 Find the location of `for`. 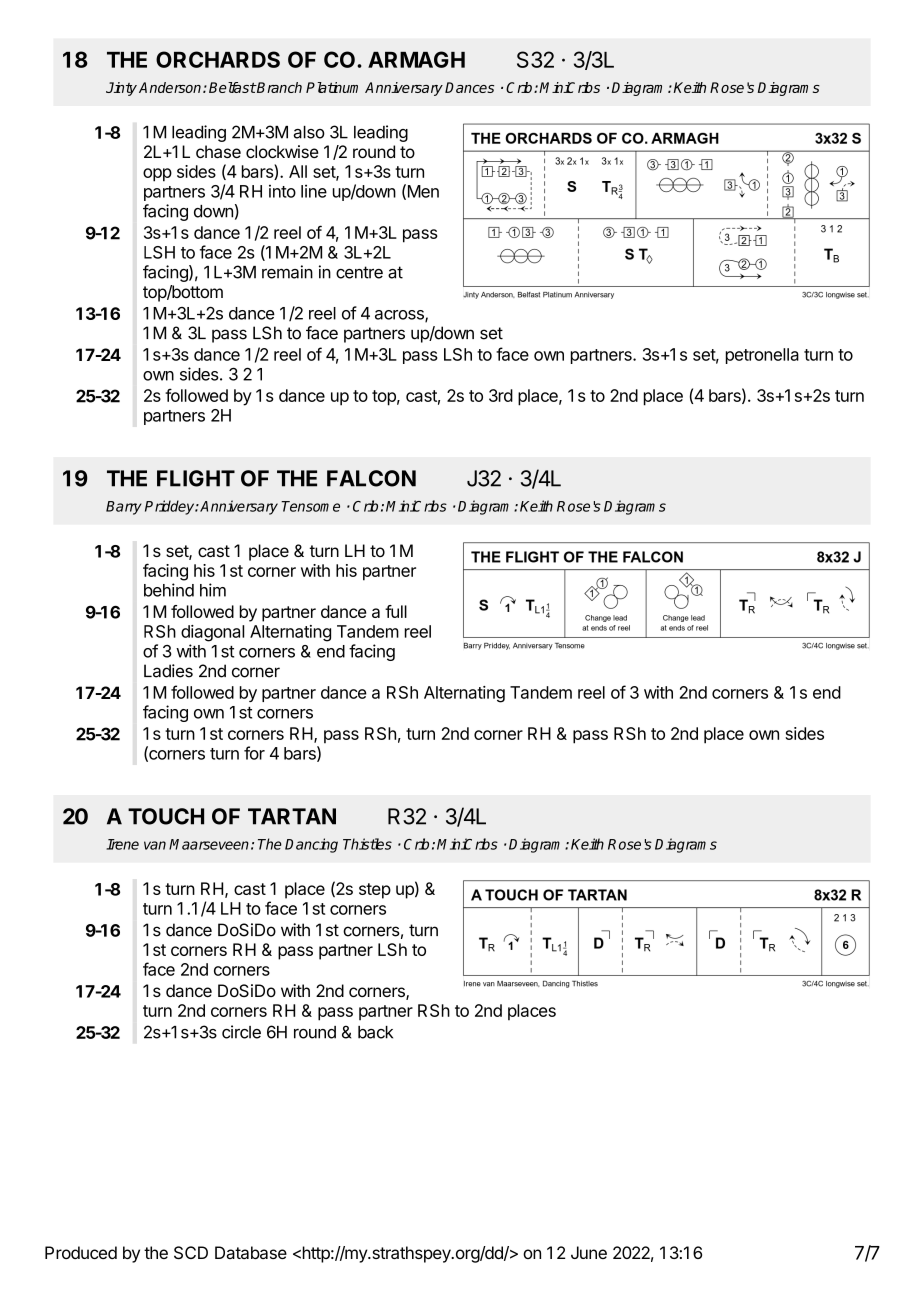

for is located at coordinates (254, 753).
